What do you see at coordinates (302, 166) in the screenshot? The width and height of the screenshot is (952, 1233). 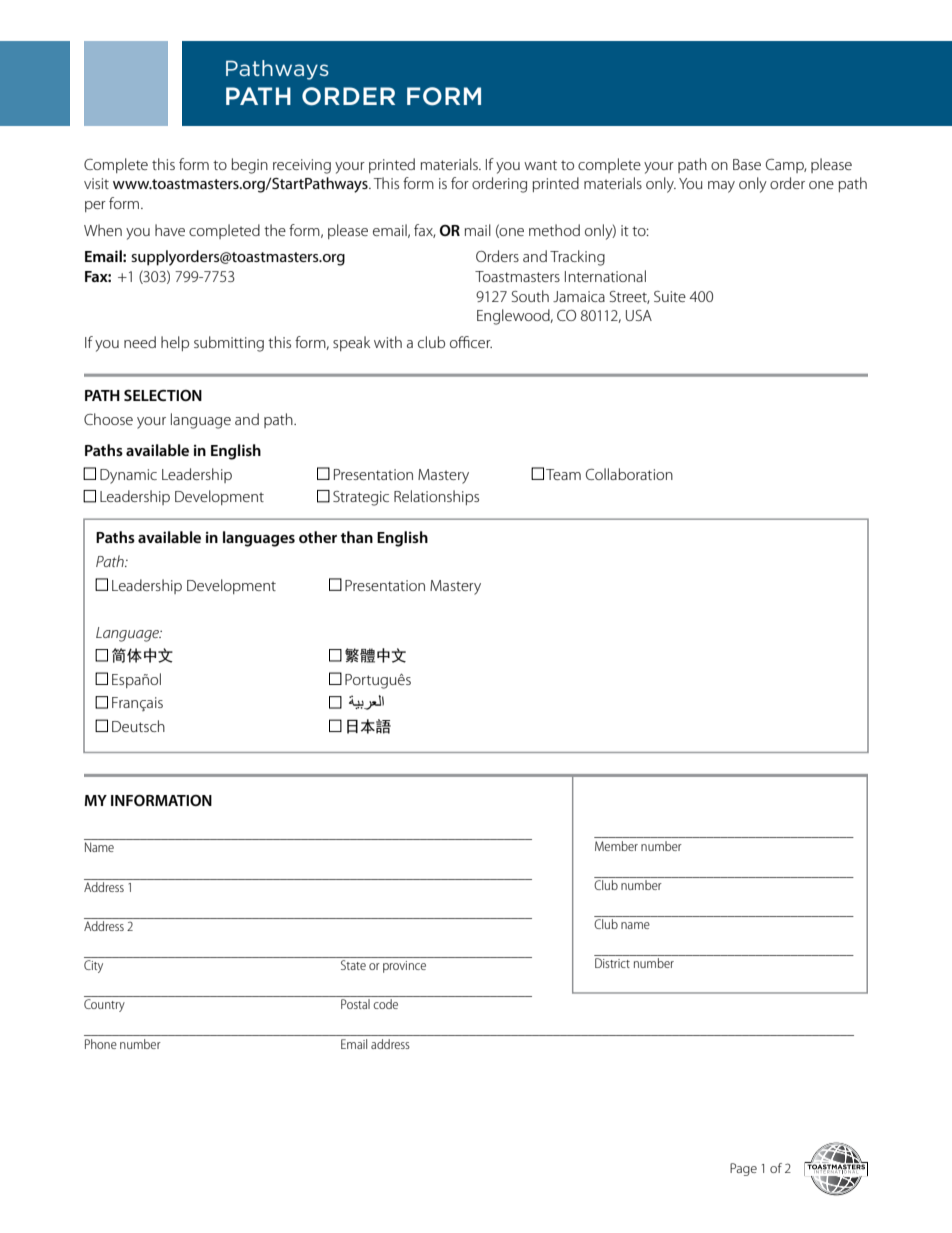 I see `receiving` at bounding box center [302, 166].
